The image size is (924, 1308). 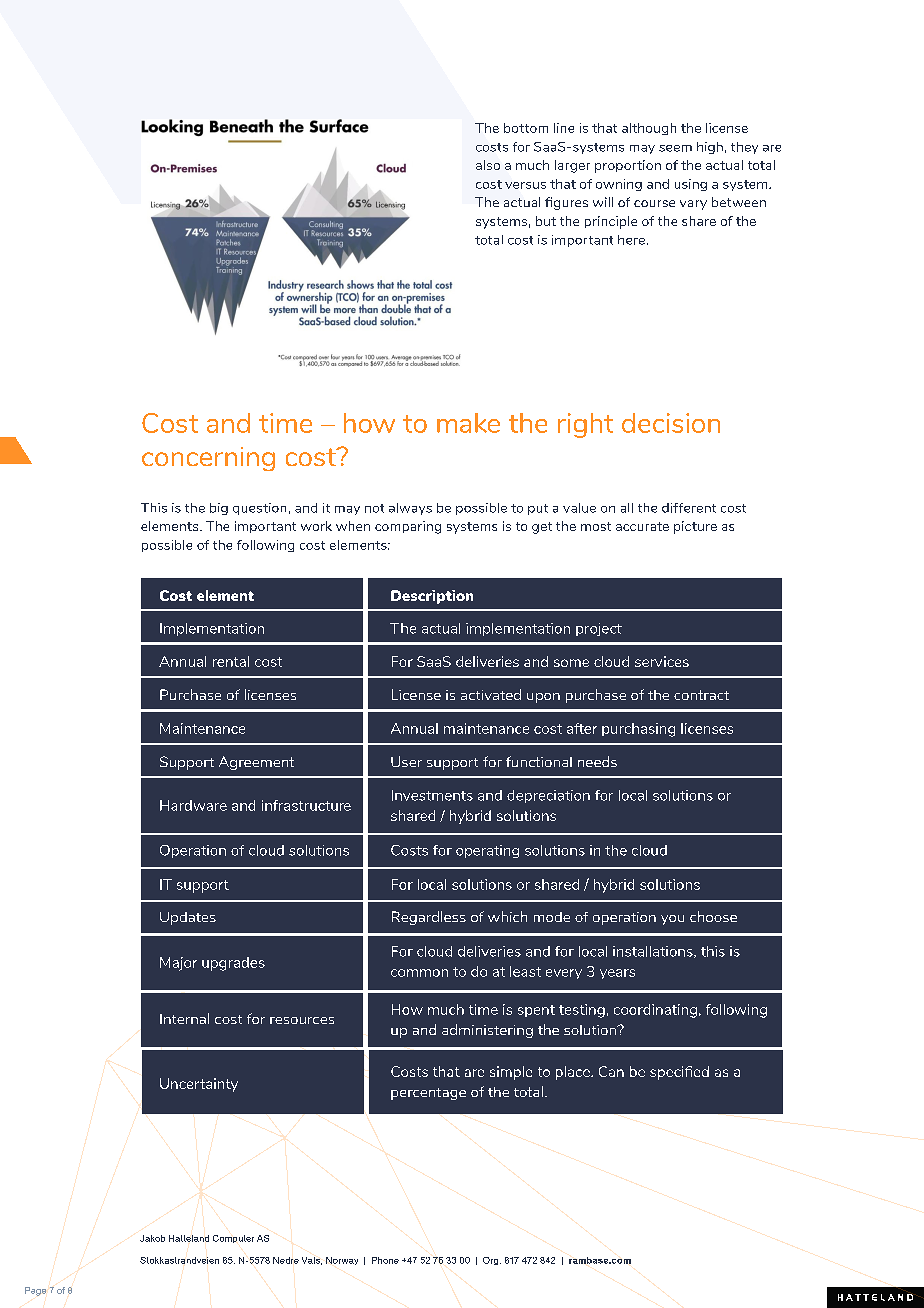 What do you see at coordinates (525, 185) in the image?
I see `versus` at bounding box center [525, 185].
